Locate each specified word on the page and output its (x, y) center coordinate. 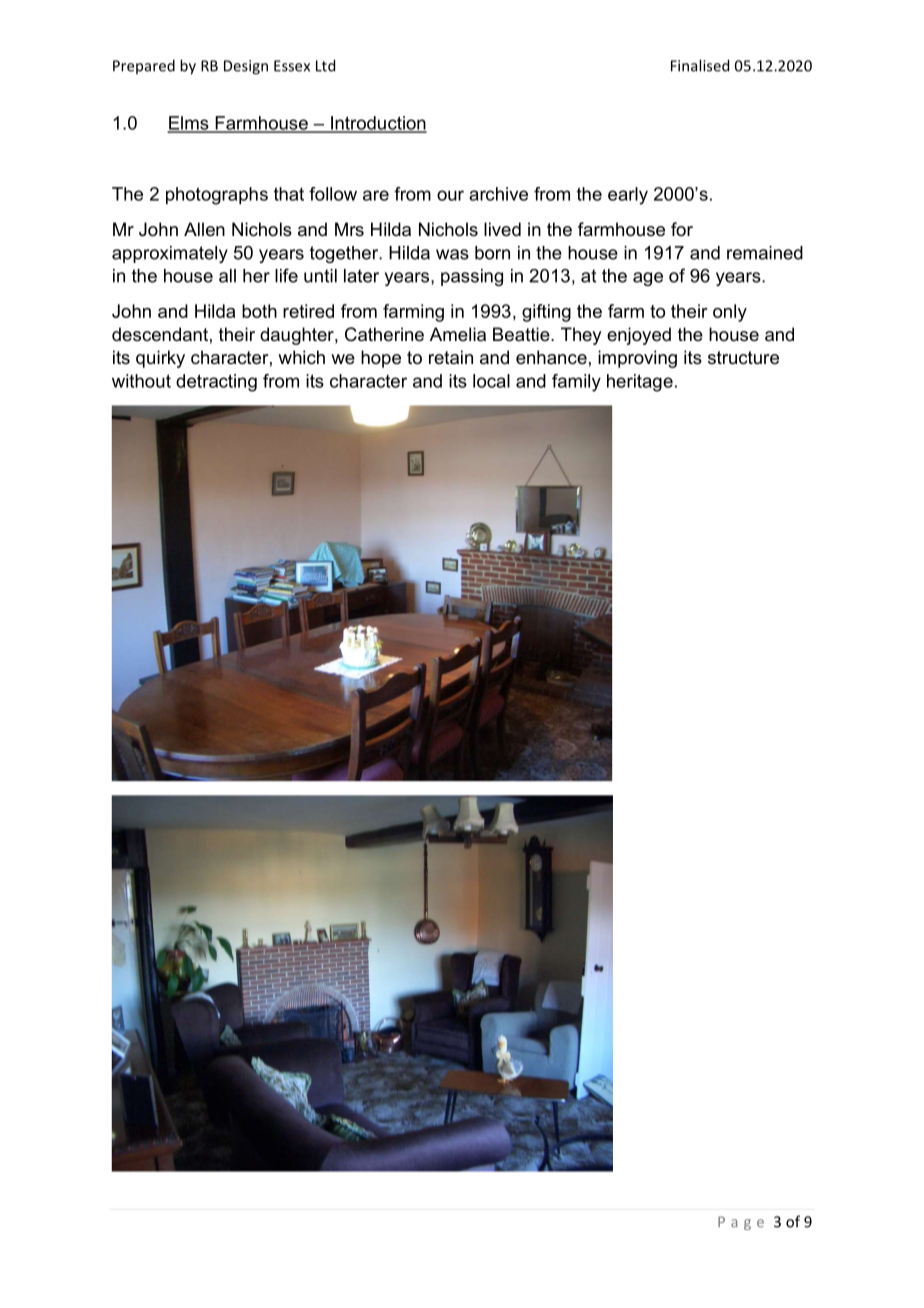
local (491, 381)
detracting (216, 383)
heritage (640, 383)
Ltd (325, 65)
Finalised (700, 65)
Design (246, 67)
